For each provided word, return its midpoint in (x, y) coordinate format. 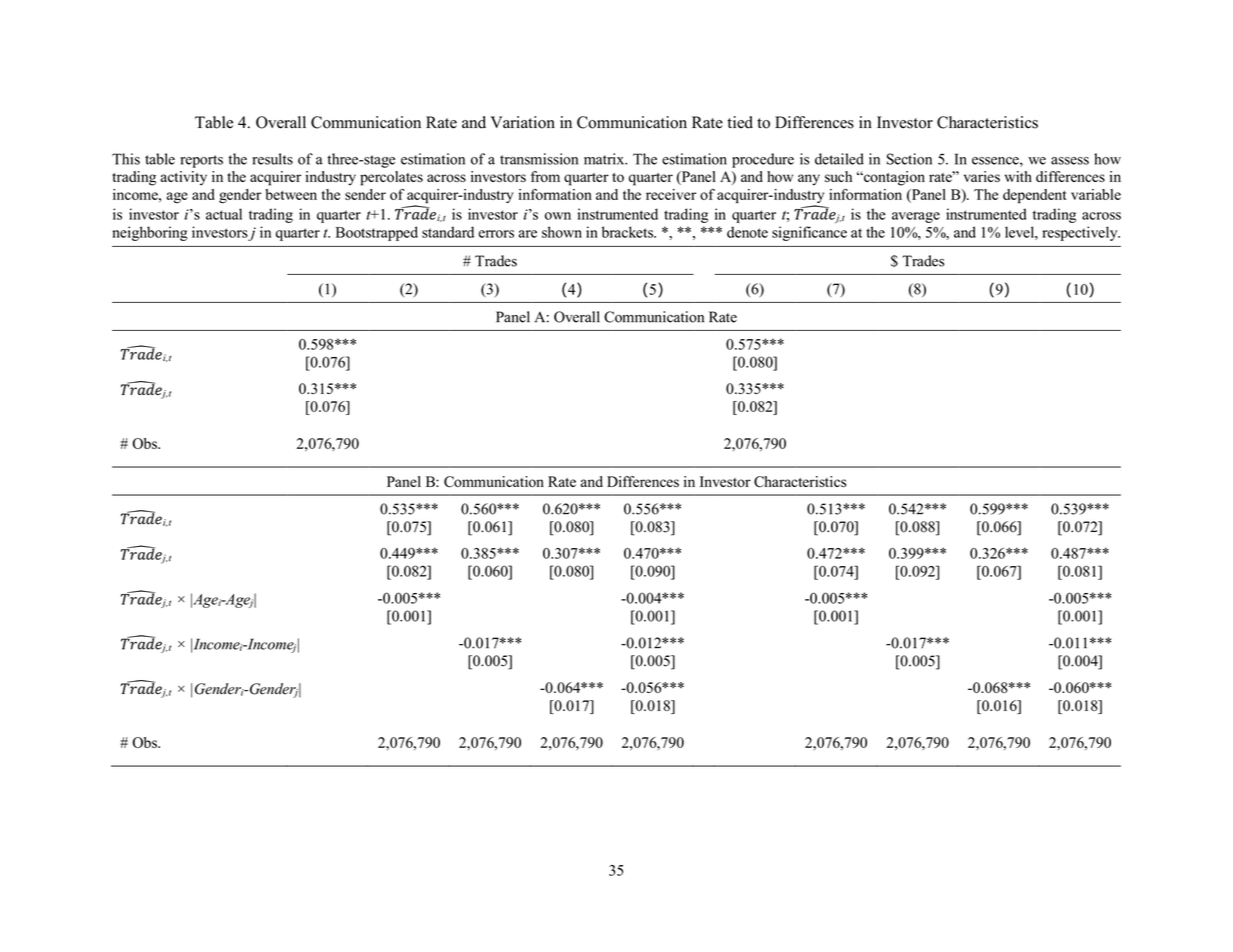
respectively (1081, 233)
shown (562, 232)
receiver (671, 194)
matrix (605, 159)
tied (740, 122)
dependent (1034, 196)
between (291, 194)
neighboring (150, 233)
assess (1070, 161)
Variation (523, 122)
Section (909, 159)
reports (201, 161)
